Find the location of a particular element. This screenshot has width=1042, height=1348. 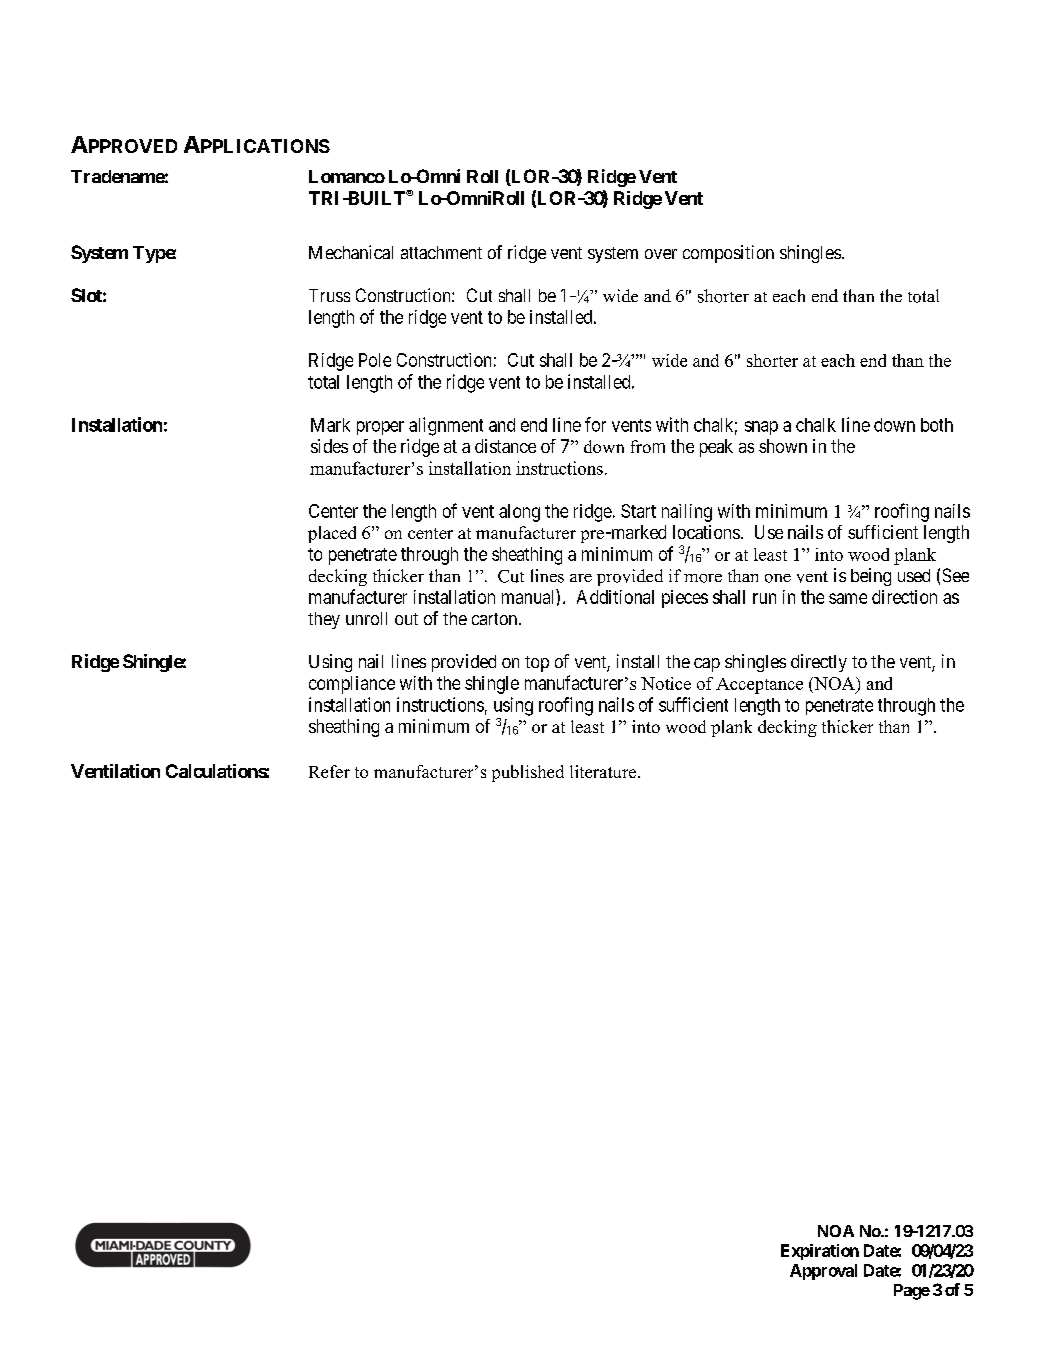

Page is located at coordinates (912, 1292).
